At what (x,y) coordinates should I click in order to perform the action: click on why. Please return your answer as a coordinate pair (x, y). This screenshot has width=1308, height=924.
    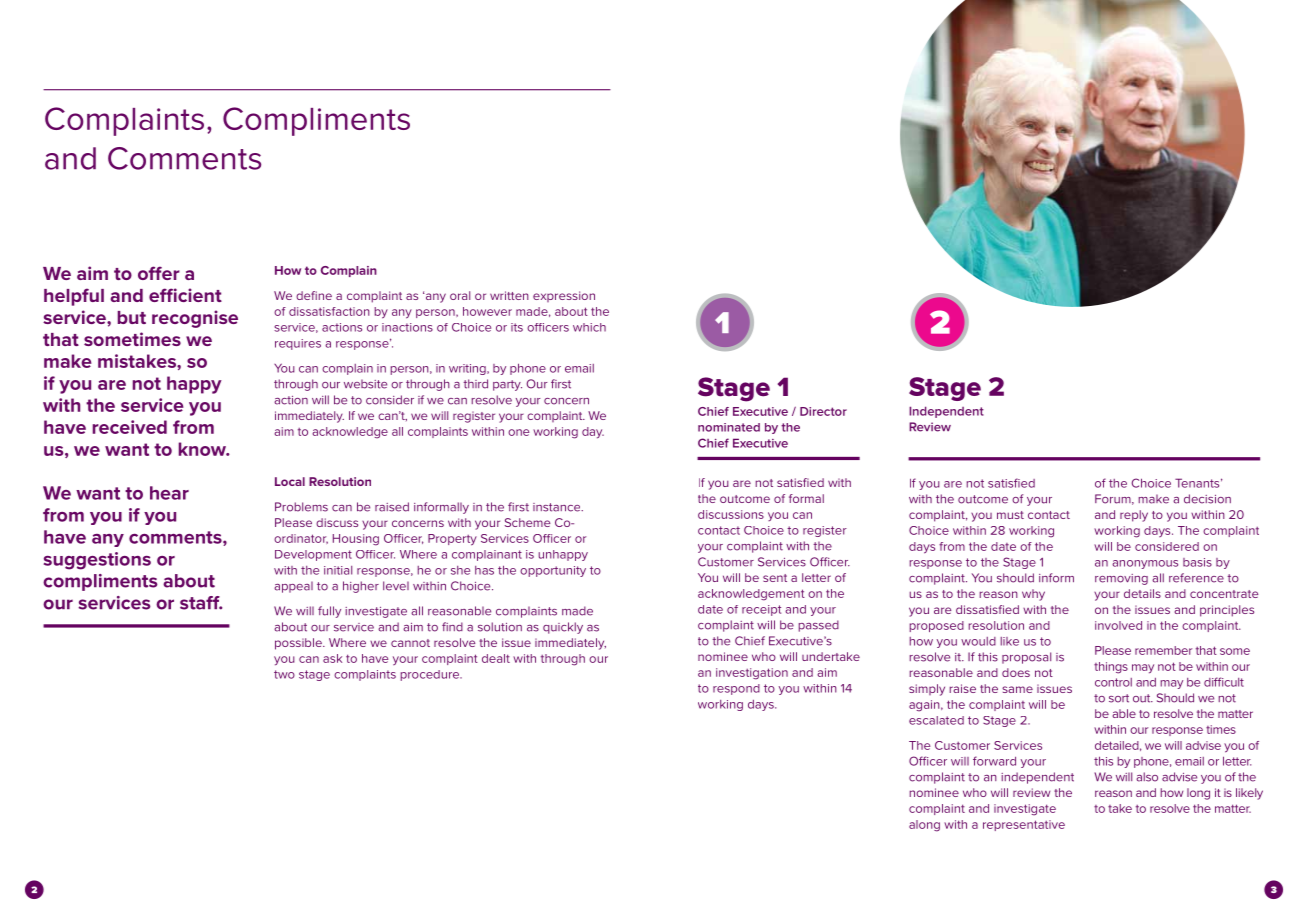
    Looking at the image, I should click on (1033, 595).
